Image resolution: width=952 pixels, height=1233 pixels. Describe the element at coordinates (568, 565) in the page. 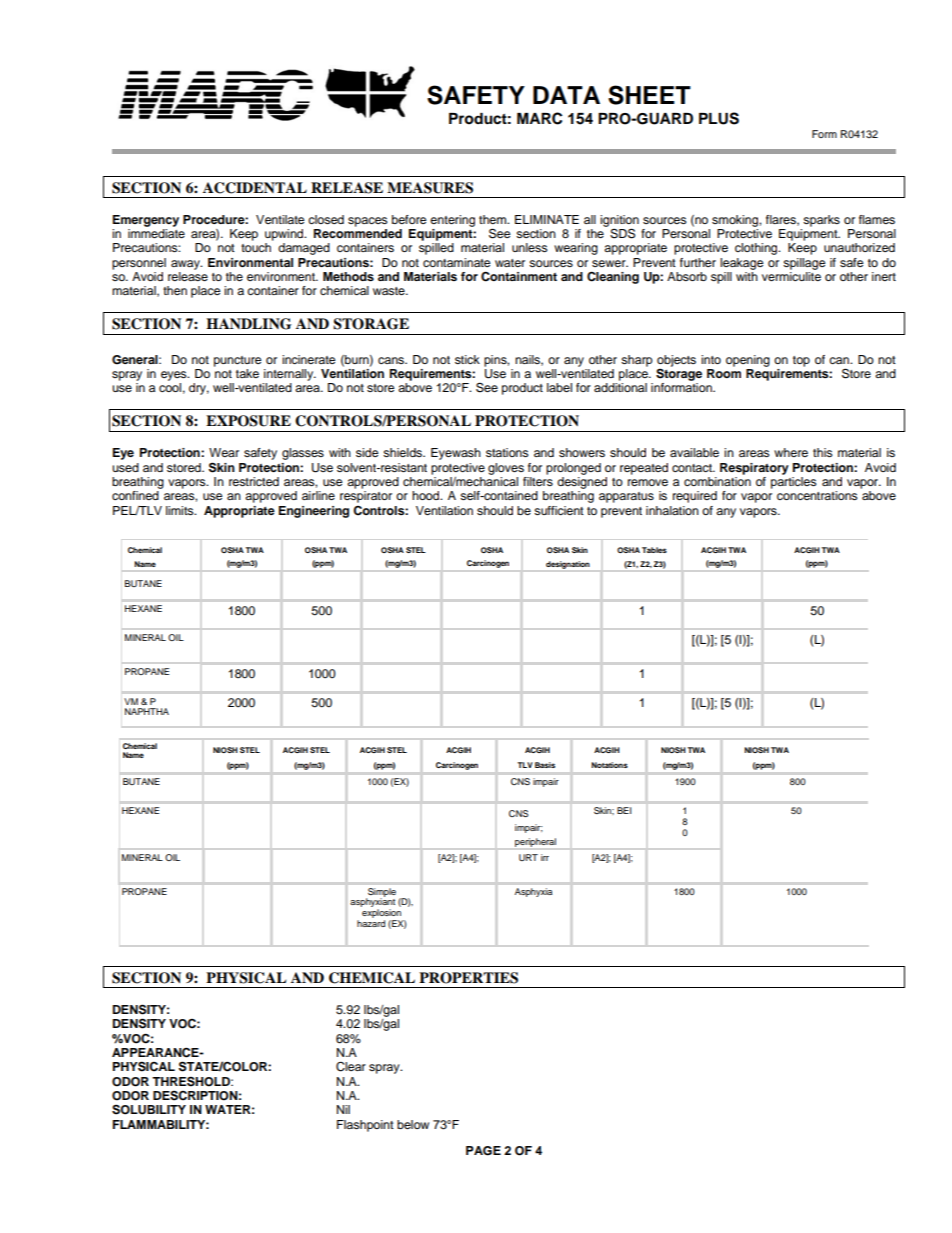

I see `designation` at that location.
